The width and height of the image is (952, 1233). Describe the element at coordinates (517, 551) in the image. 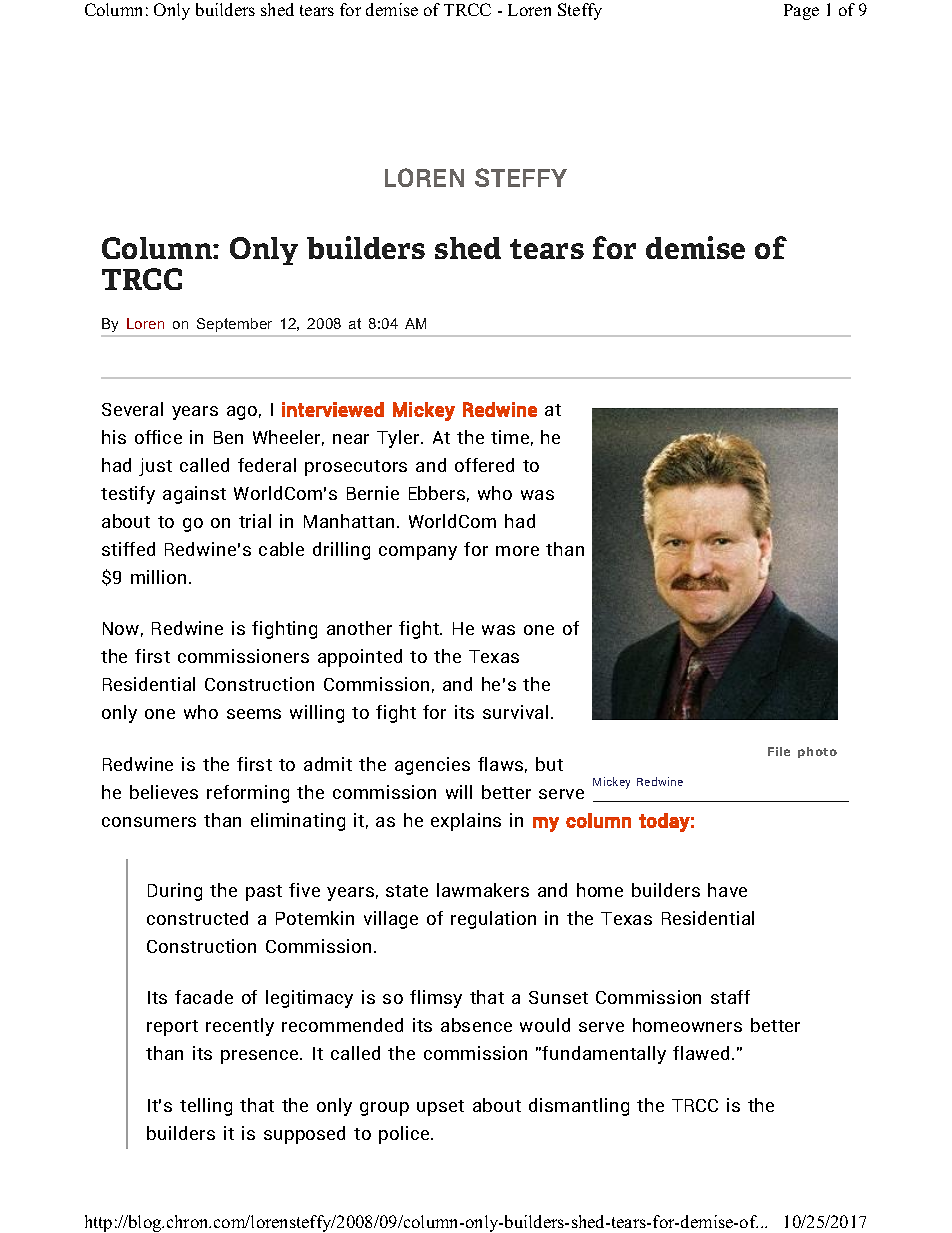

I see `more` at that location.
